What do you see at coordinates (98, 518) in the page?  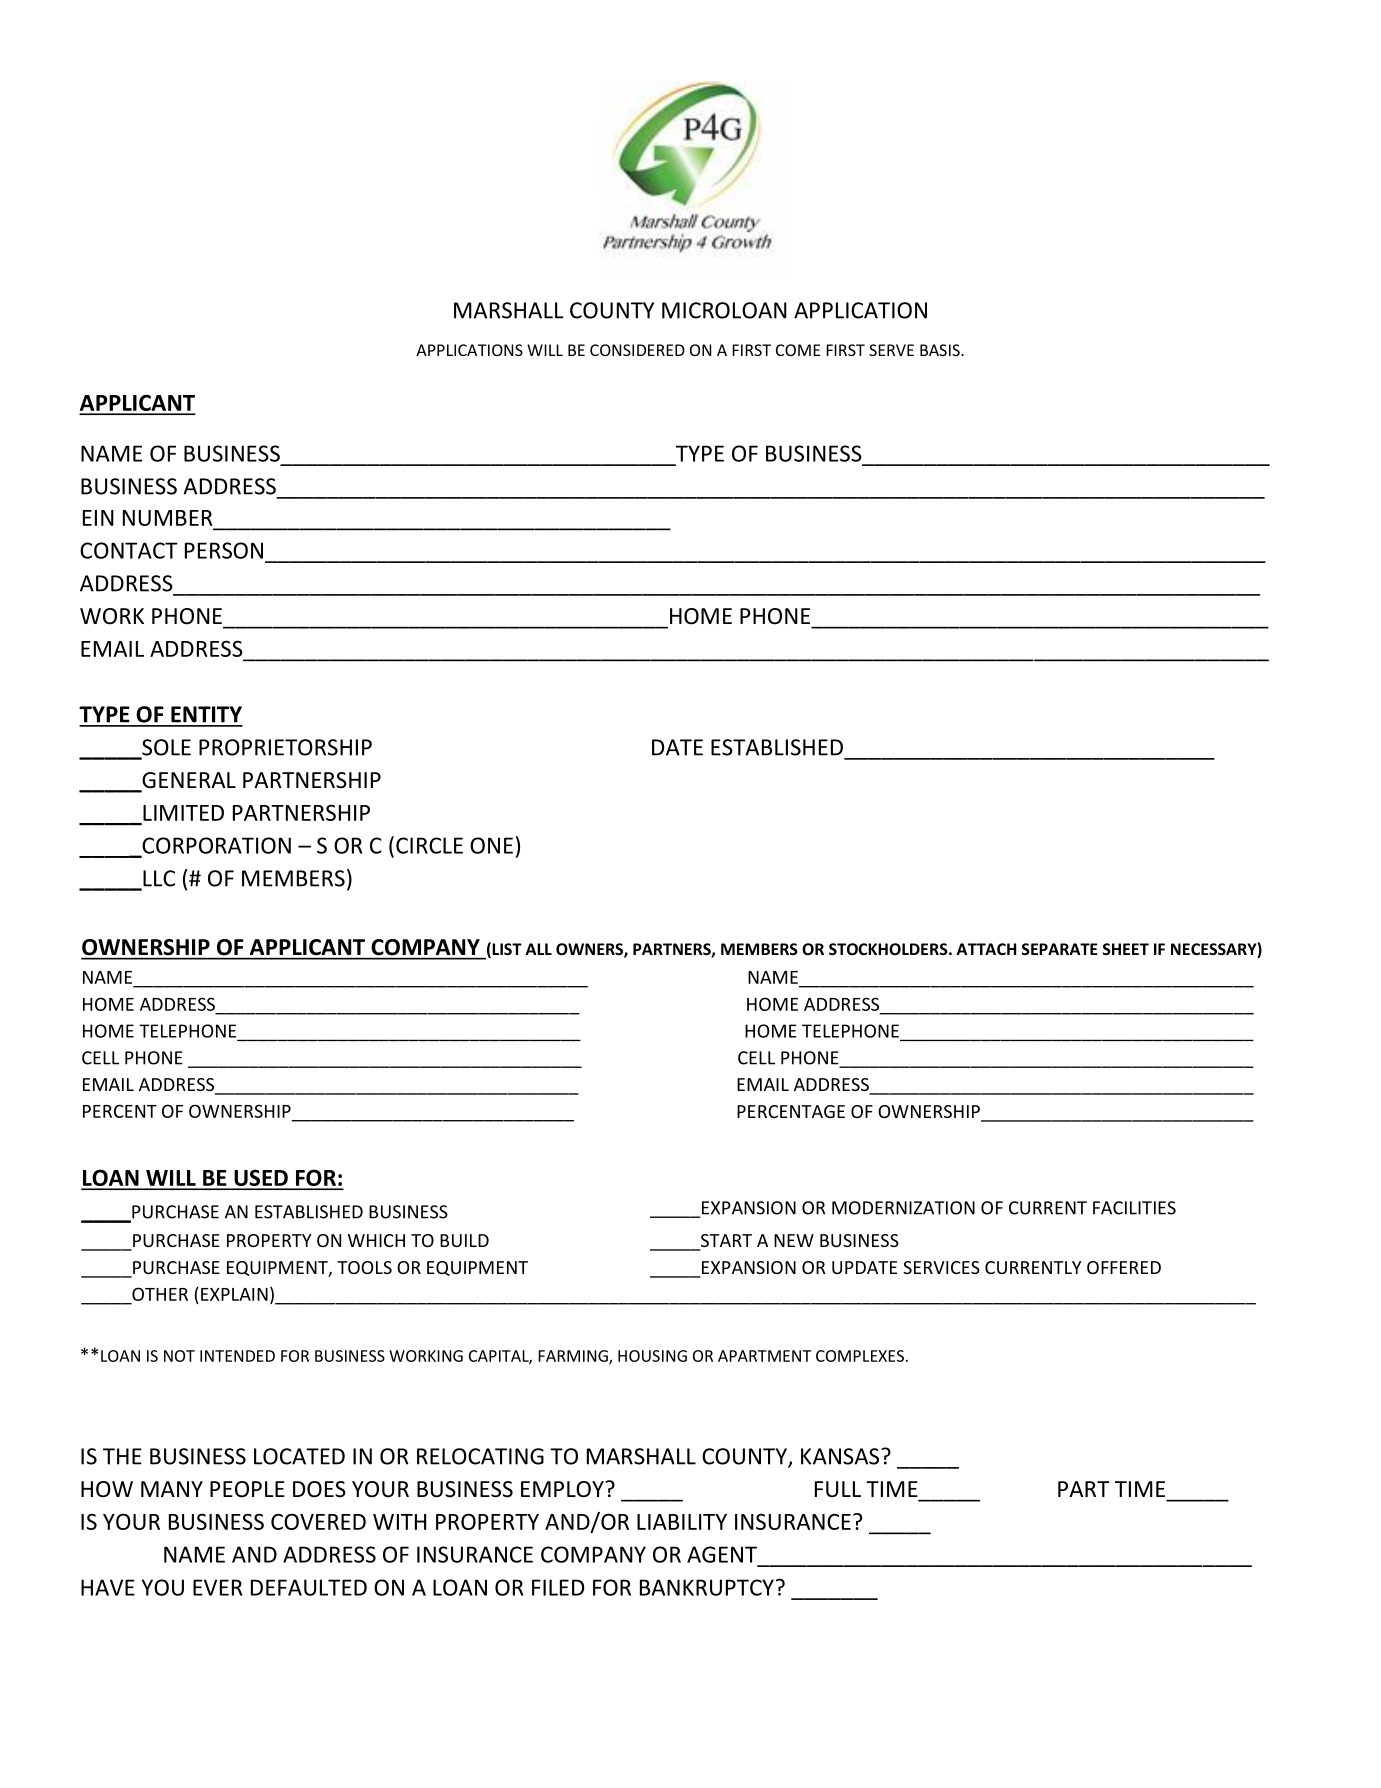 I see `EIN` at bounding box center [98, 518].
